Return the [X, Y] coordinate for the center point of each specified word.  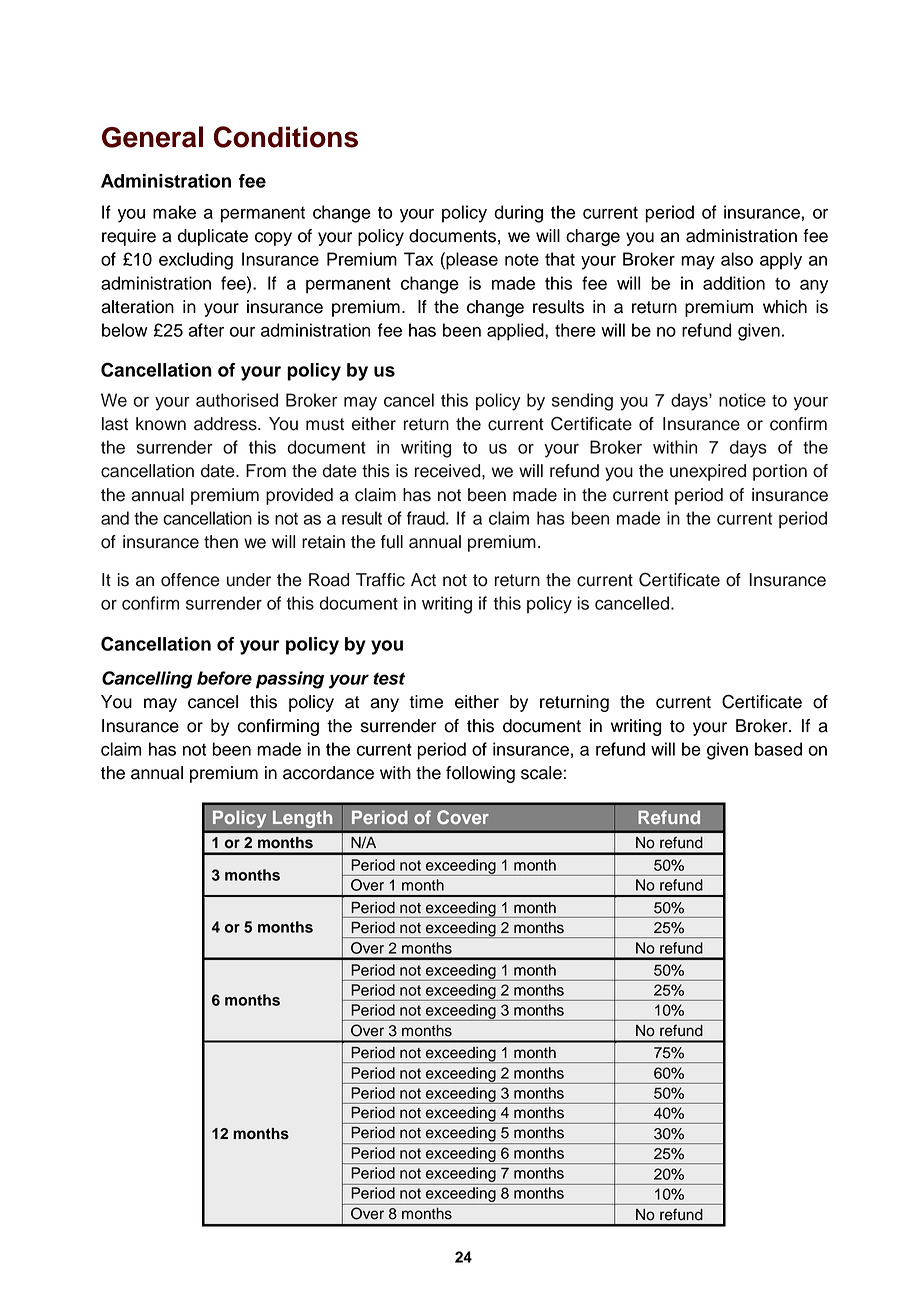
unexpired [708, 472]
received [449, 471]
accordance [328, 773]
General [152, 137]
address [226, 424]
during [518, 214]
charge [593, 237]
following [480, 774]
